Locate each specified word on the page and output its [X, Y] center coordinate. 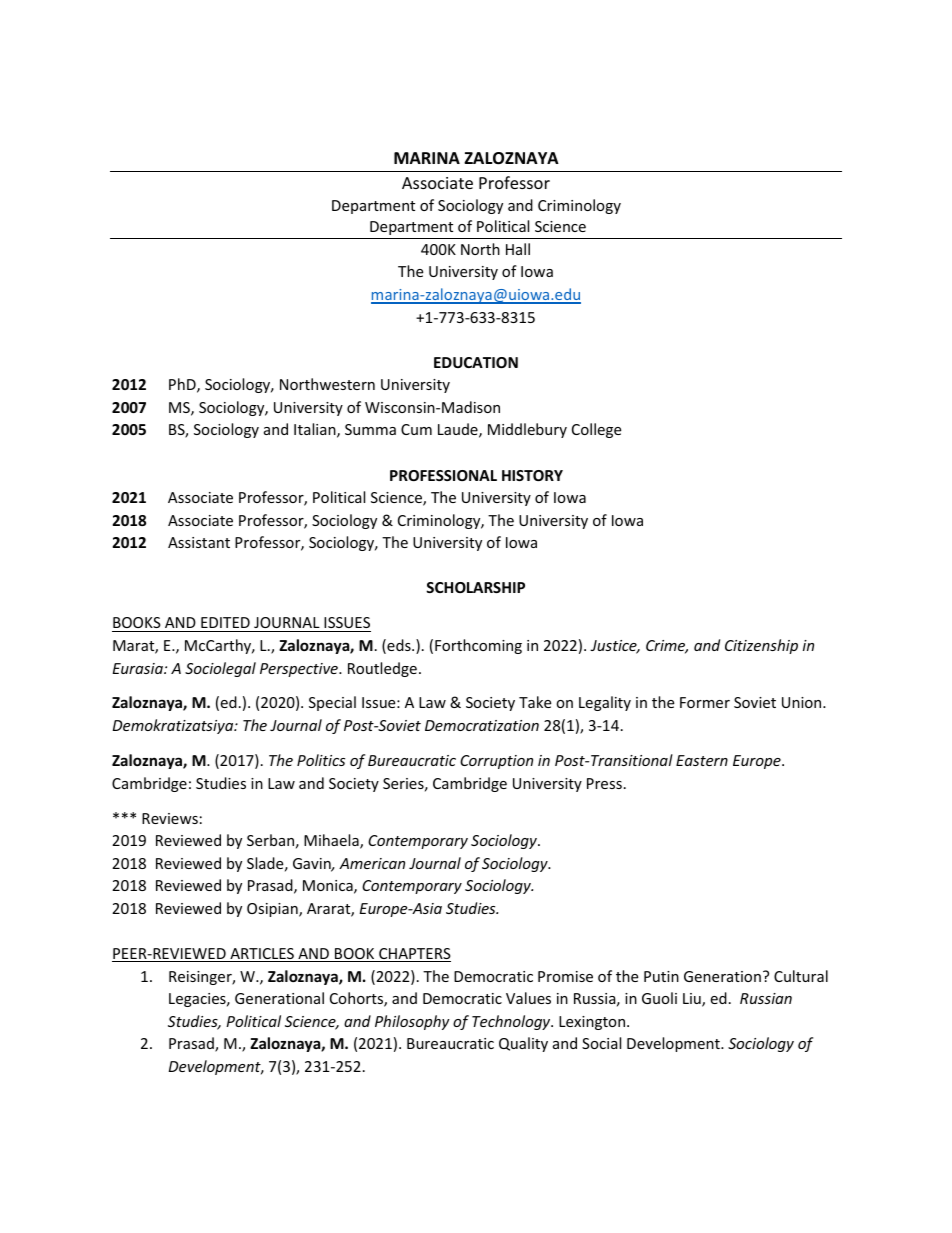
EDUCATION [476, 362]
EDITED [225, 622]
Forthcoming [478, 646]
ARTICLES [262, 955]
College [596, 430]
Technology [512, 1022]
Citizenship [761, 646]
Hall [518, 249]
